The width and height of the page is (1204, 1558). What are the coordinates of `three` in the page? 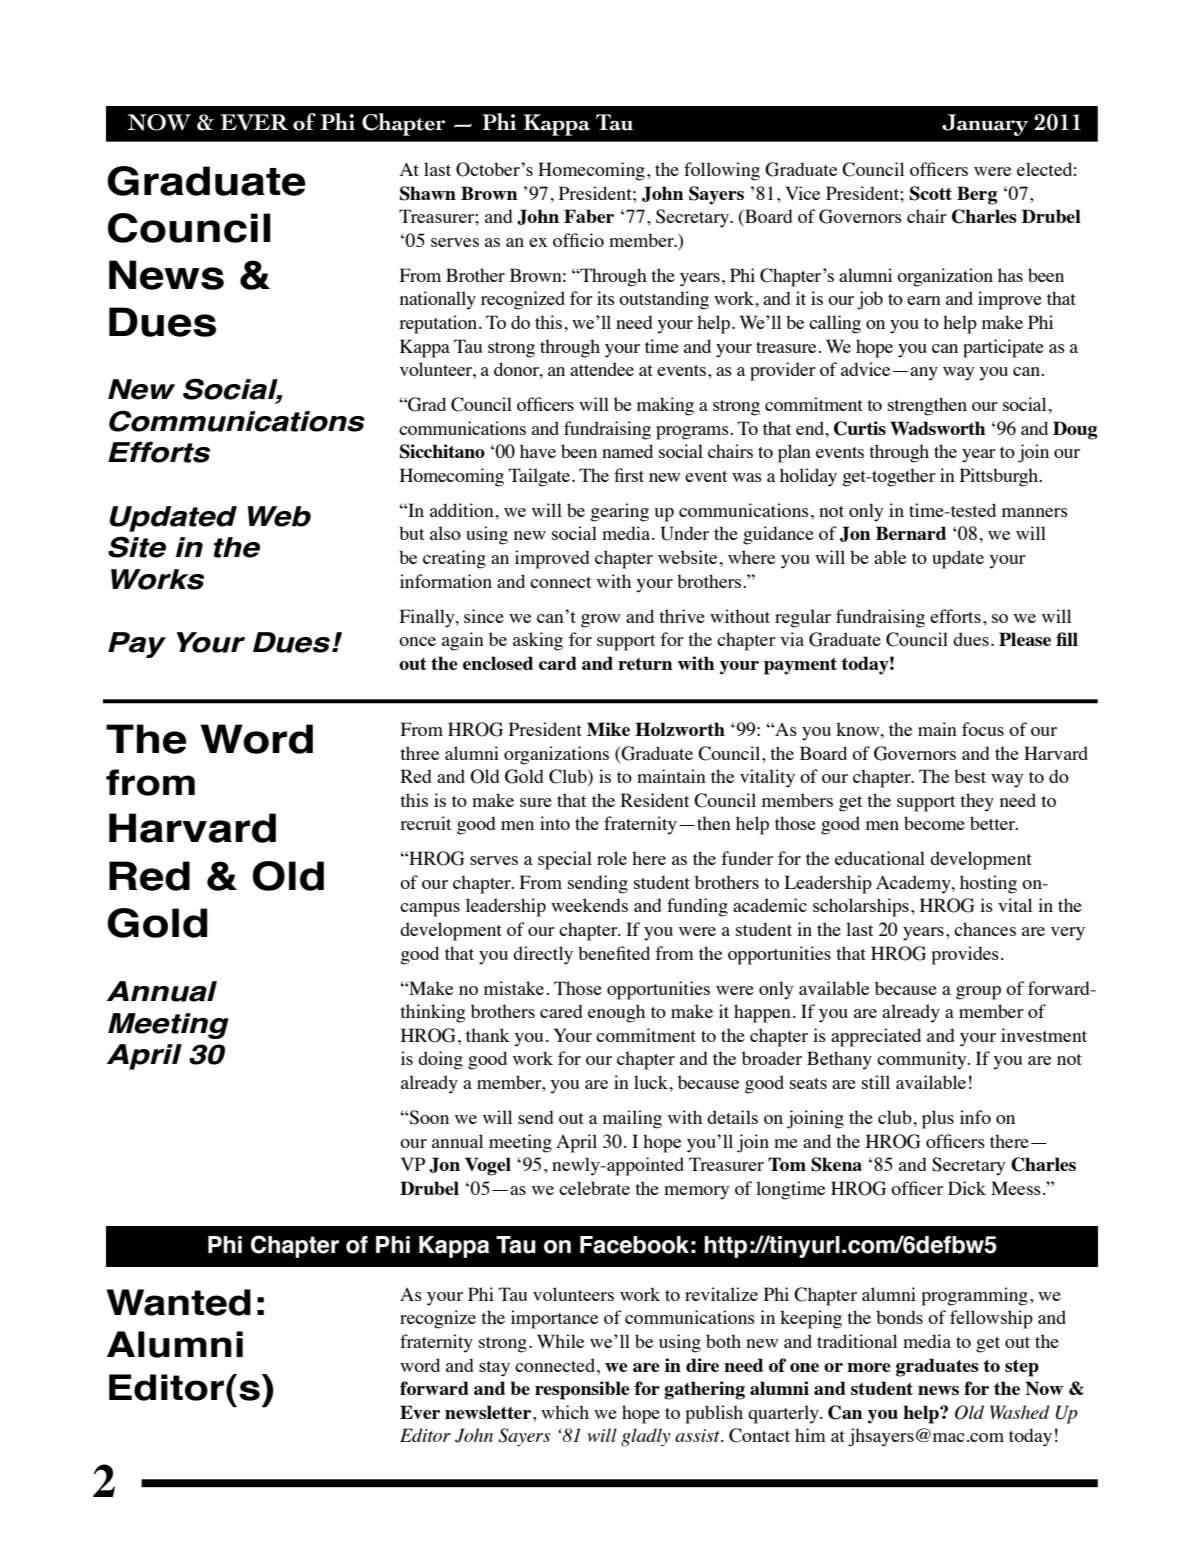 It's located at (419, 753).
